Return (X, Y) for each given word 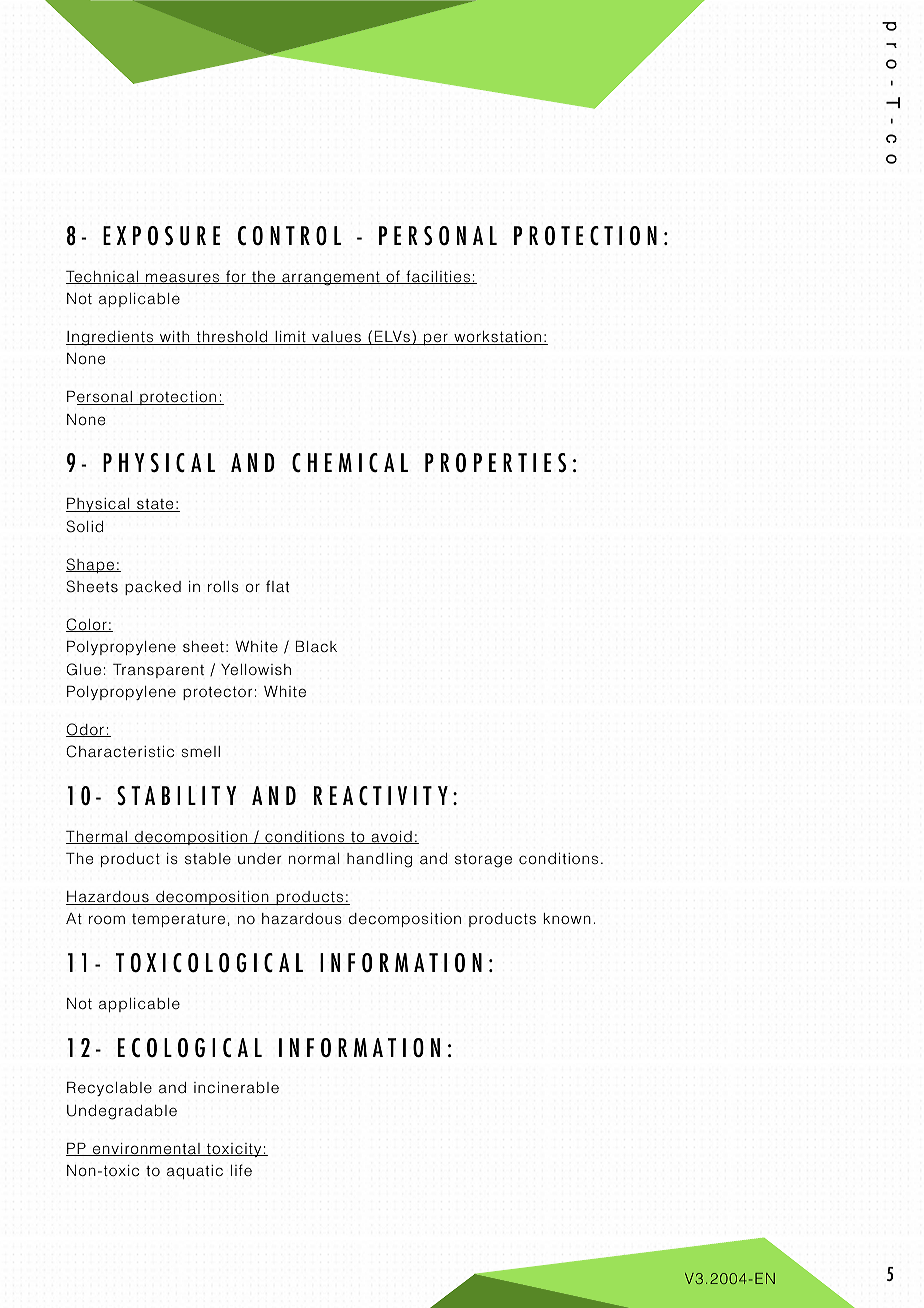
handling (379, 860)
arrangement (331, 278)
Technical (103, 277)
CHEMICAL (350, 463)
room (107, 920)
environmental (146, 1149)
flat (277, 586)
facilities (438, 277)
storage (483, 861)
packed (153, 588)
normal (314, 858)
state (155, 505)
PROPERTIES (495, 463)
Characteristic (120, 751)
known (567, 918)
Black (316, 646)
